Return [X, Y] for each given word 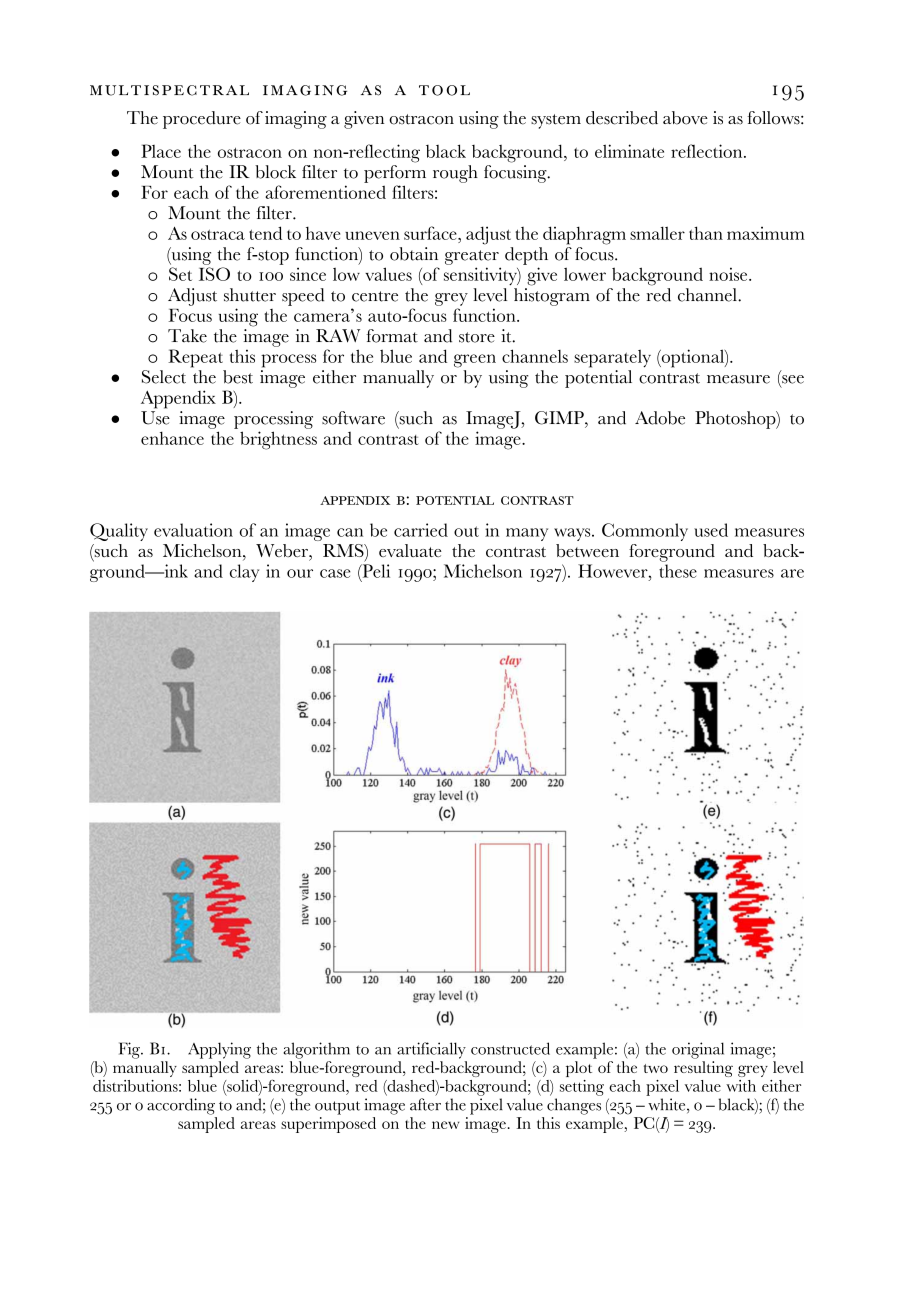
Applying [219, 1050]
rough [455, 174]
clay [244, 573]
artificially [431, 1050]
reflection [708, 151]
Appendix [178, 399]
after [425, 1104]
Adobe [660, 418]
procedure [202, 120]
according [181, 1106]
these [678, 571]
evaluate [410, 550]
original [698, 1050]
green [475, 361]
